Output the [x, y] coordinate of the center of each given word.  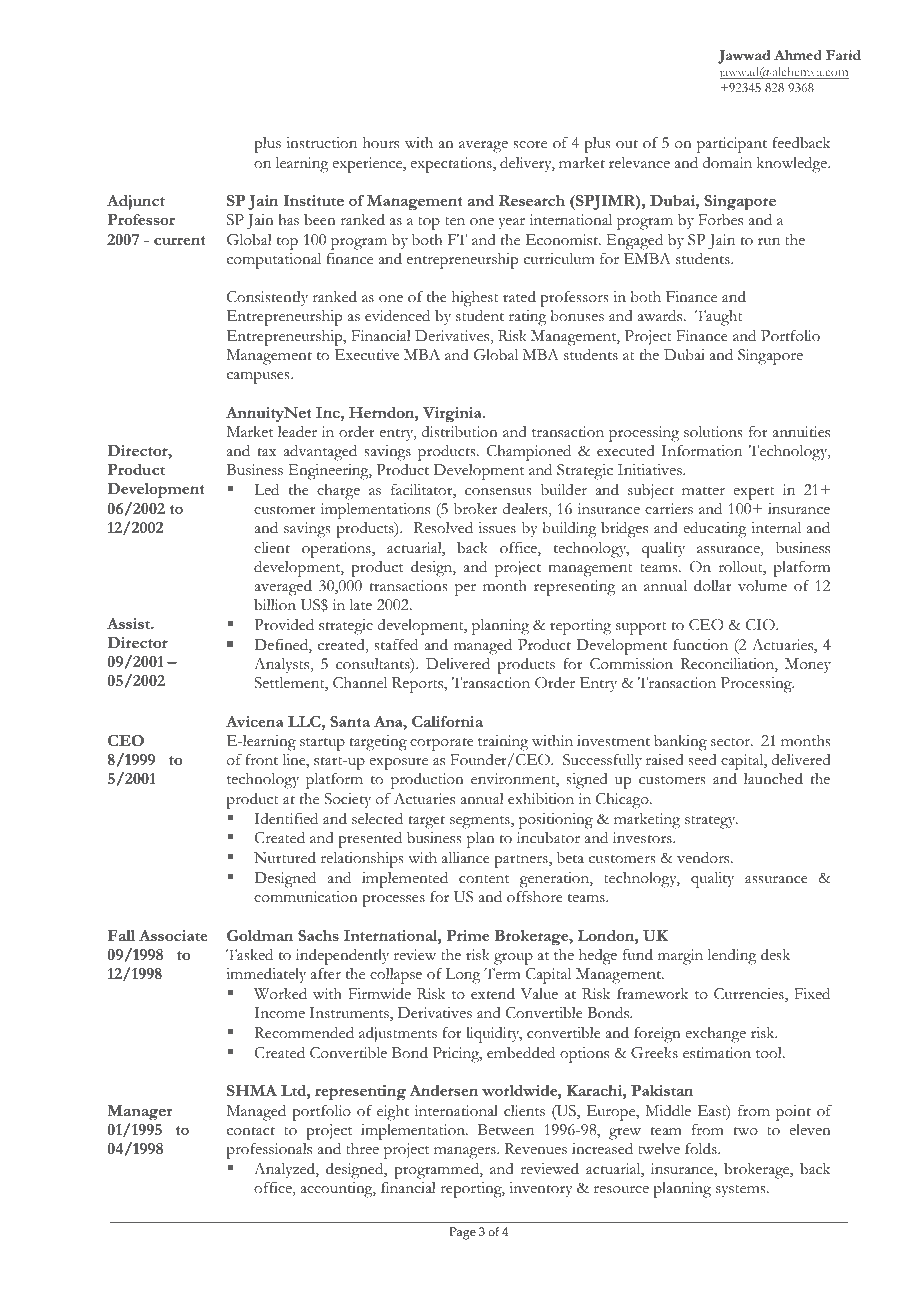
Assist [129, 623]
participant [732, 145]
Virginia [453, 415]
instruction [321, 143]
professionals [269, 1151]
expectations [452, 165]
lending [732, 957]
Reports [419, 685]
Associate [173, 935]
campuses [259, 377]
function [700, 645]
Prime [467, 935]
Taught [719, 318]
